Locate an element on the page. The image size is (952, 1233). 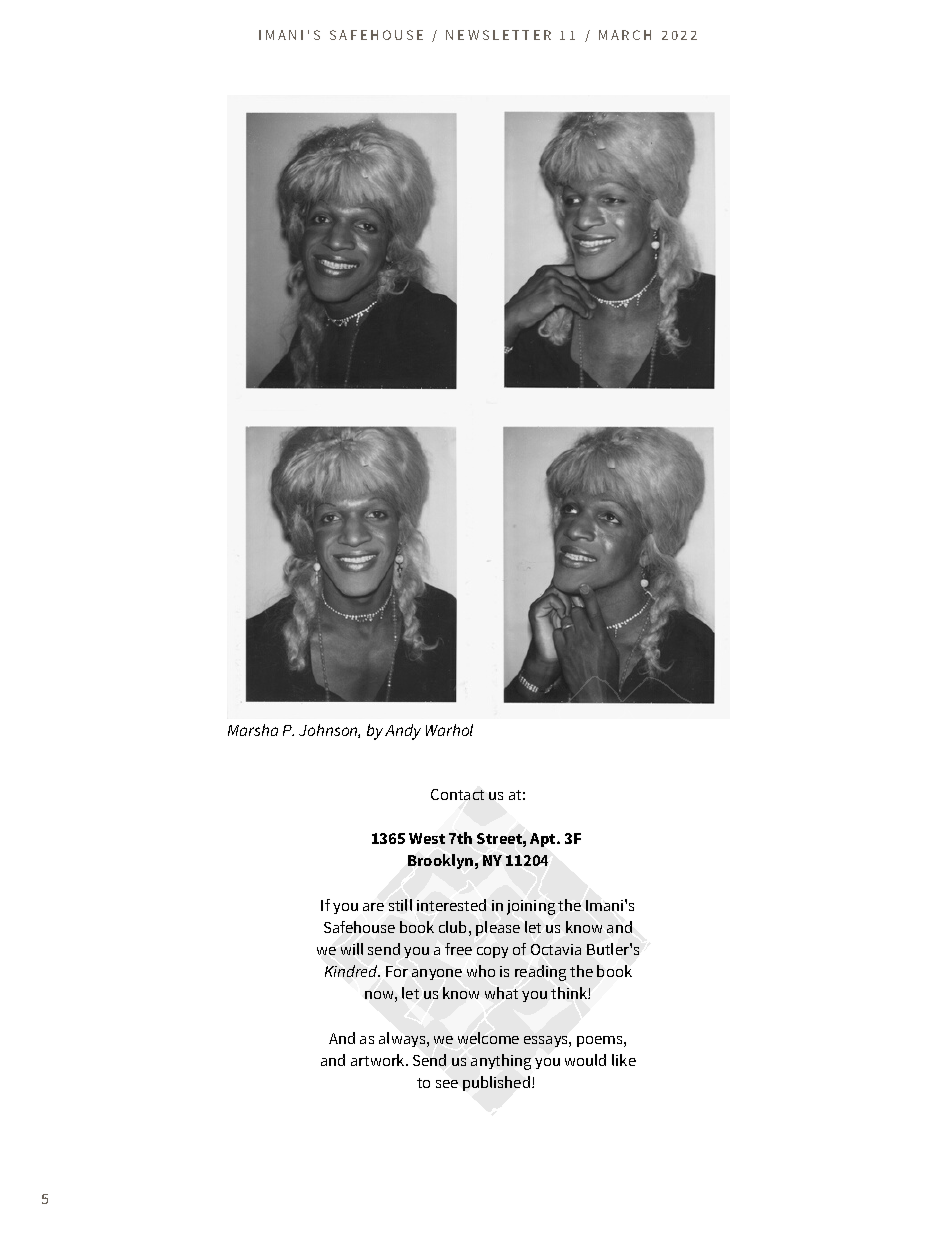
Contact is located at coordinates (457, 794).
